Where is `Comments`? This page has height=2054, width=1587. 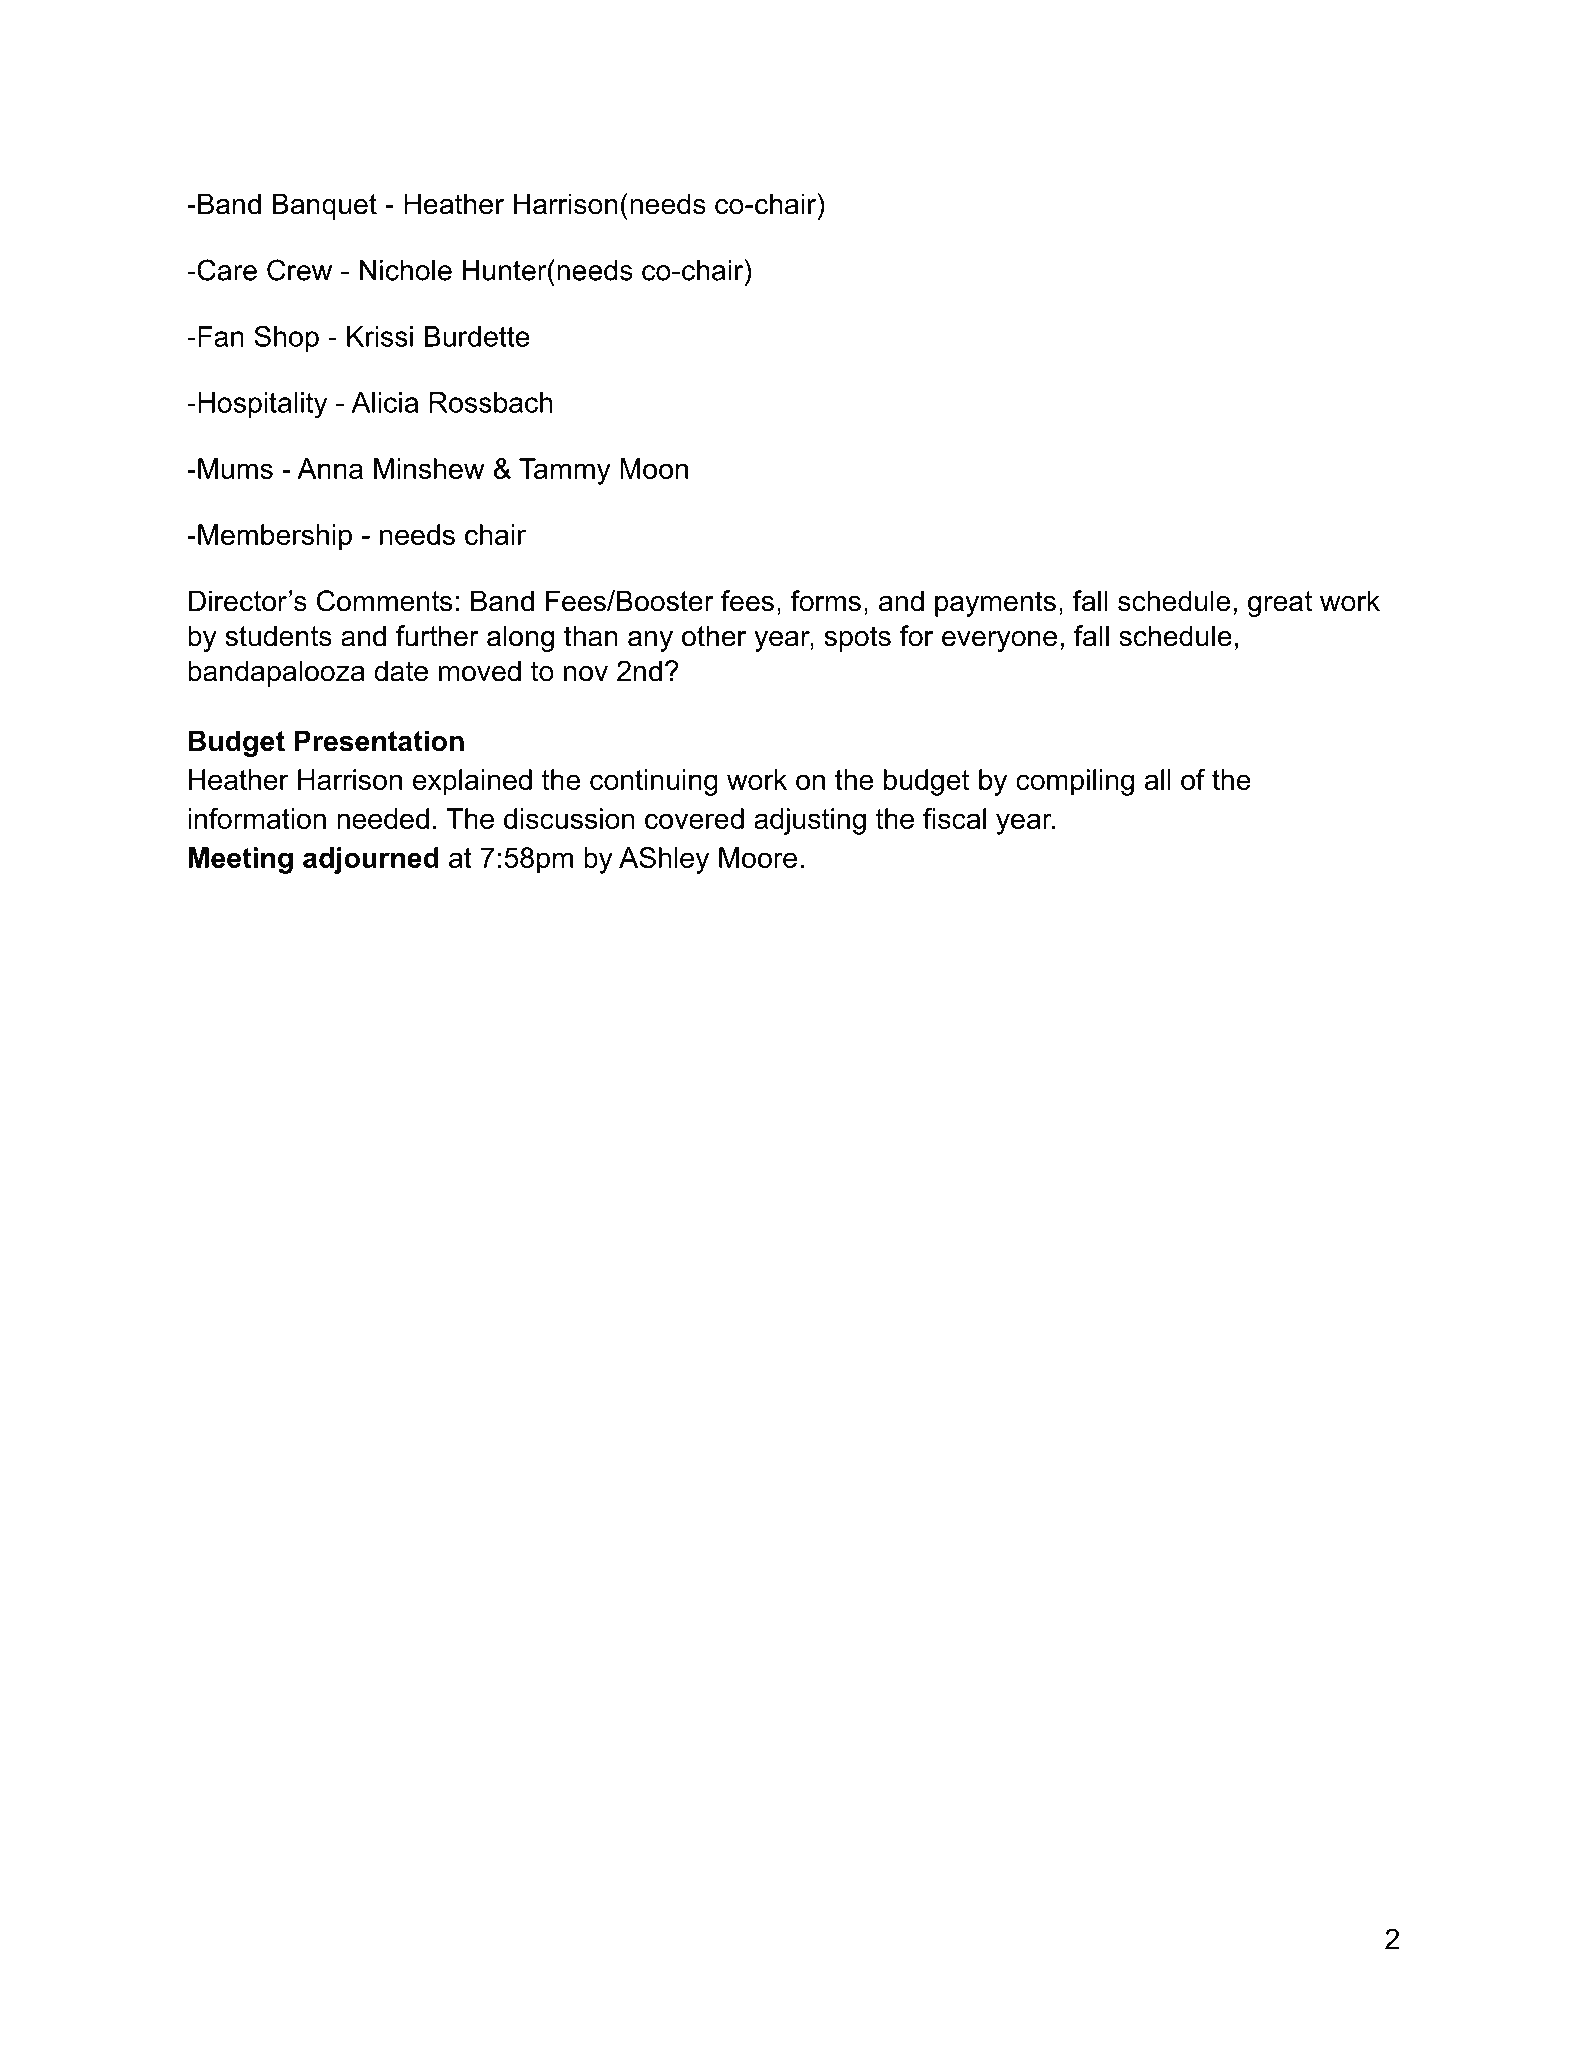
Comments is located at coordinates (384, 601).
